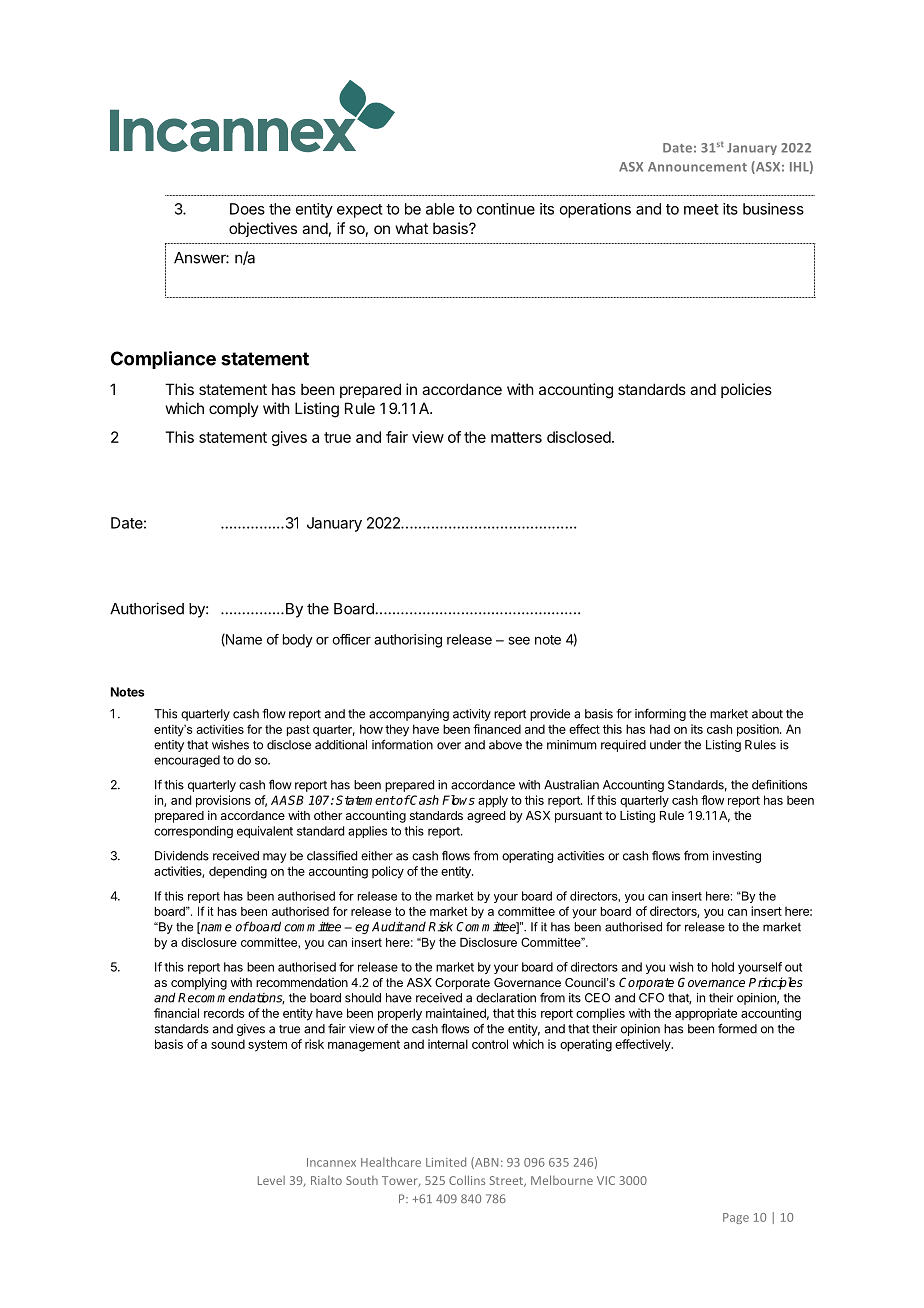  What do you see at coordinates (472, 715) in the document?
I see `activity` at bounding box center [472, 715].
